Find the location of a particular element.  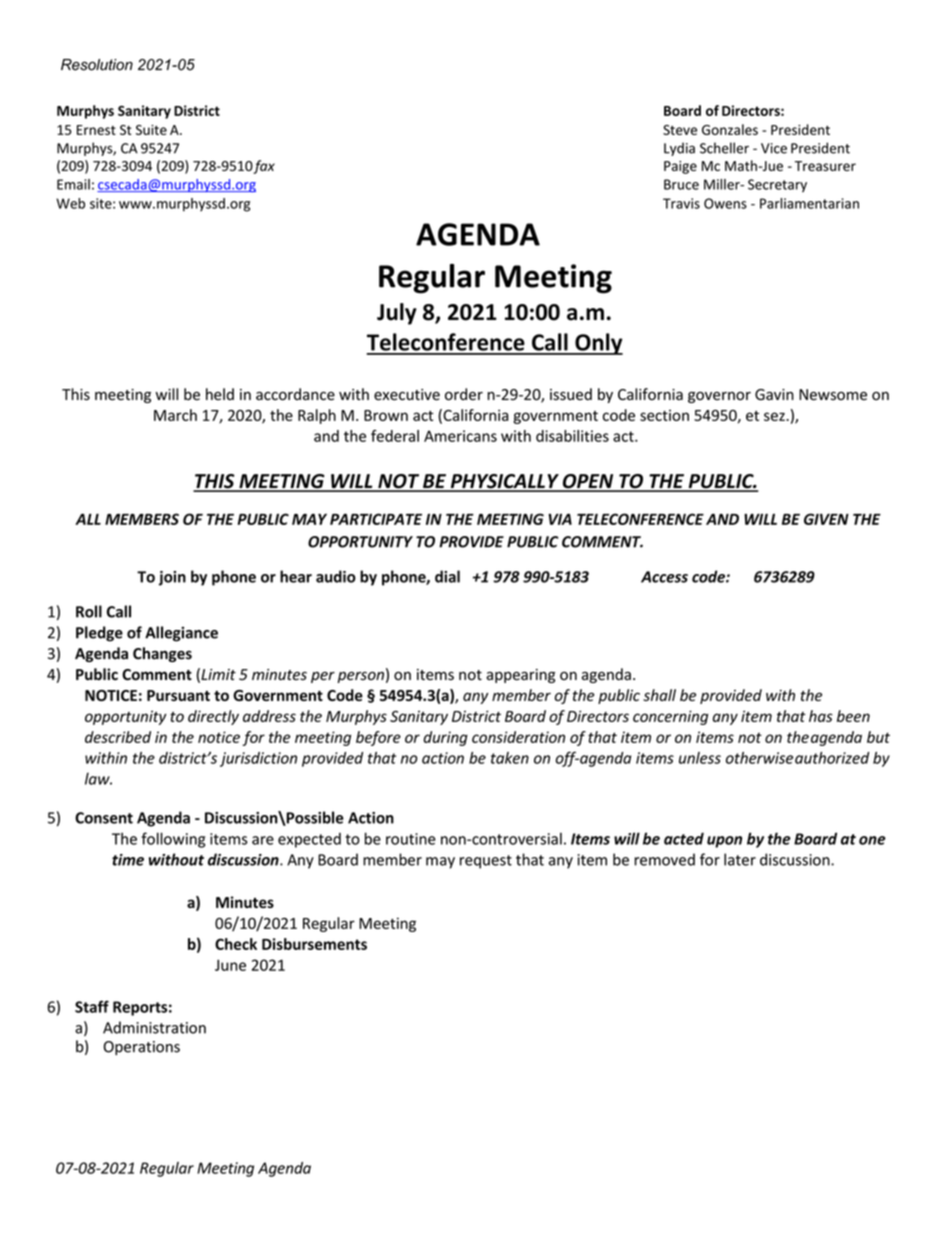

unless is located at coordinates (700, 758).
